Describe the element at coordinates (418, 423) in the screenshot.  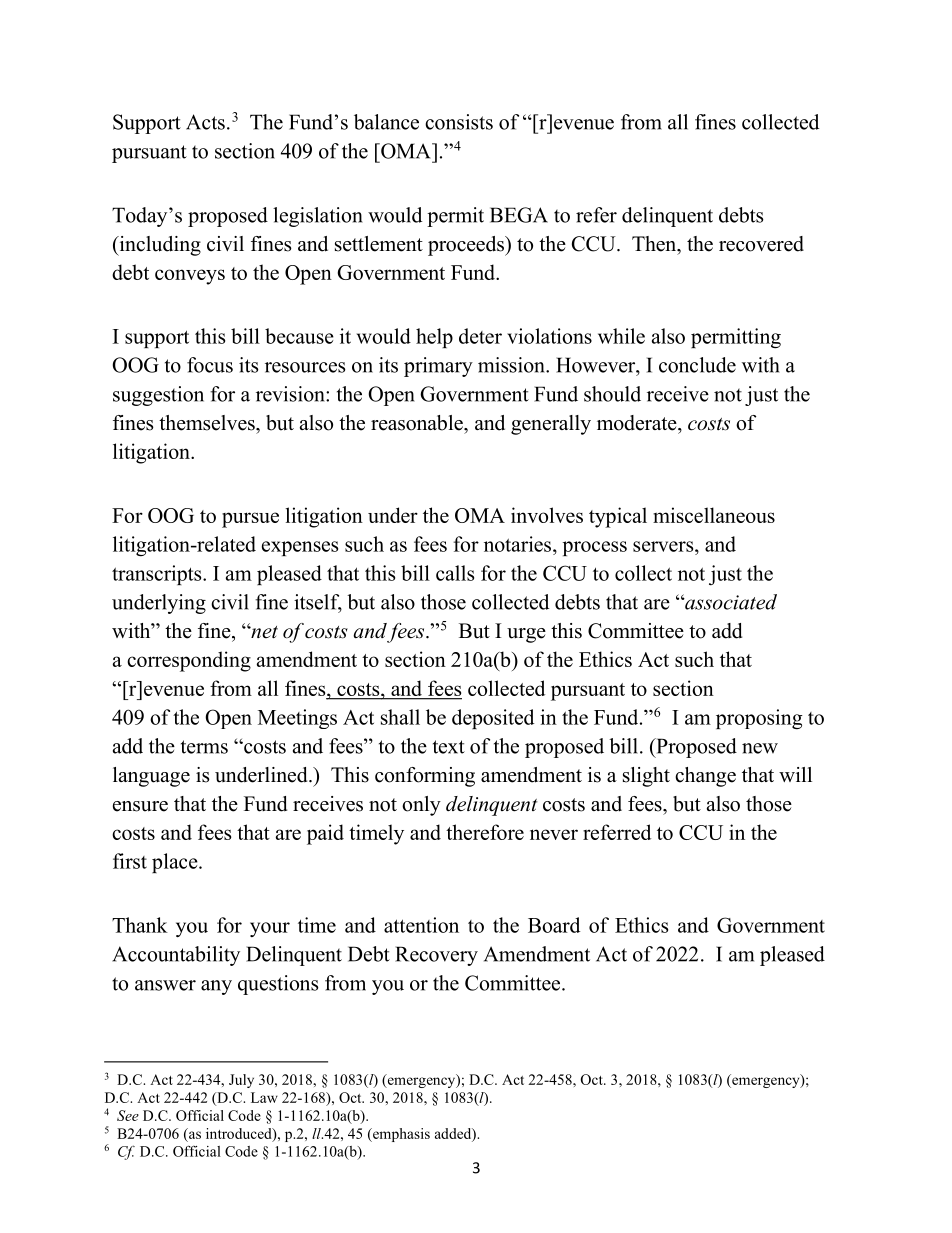
I see `reasonable` at that location.
